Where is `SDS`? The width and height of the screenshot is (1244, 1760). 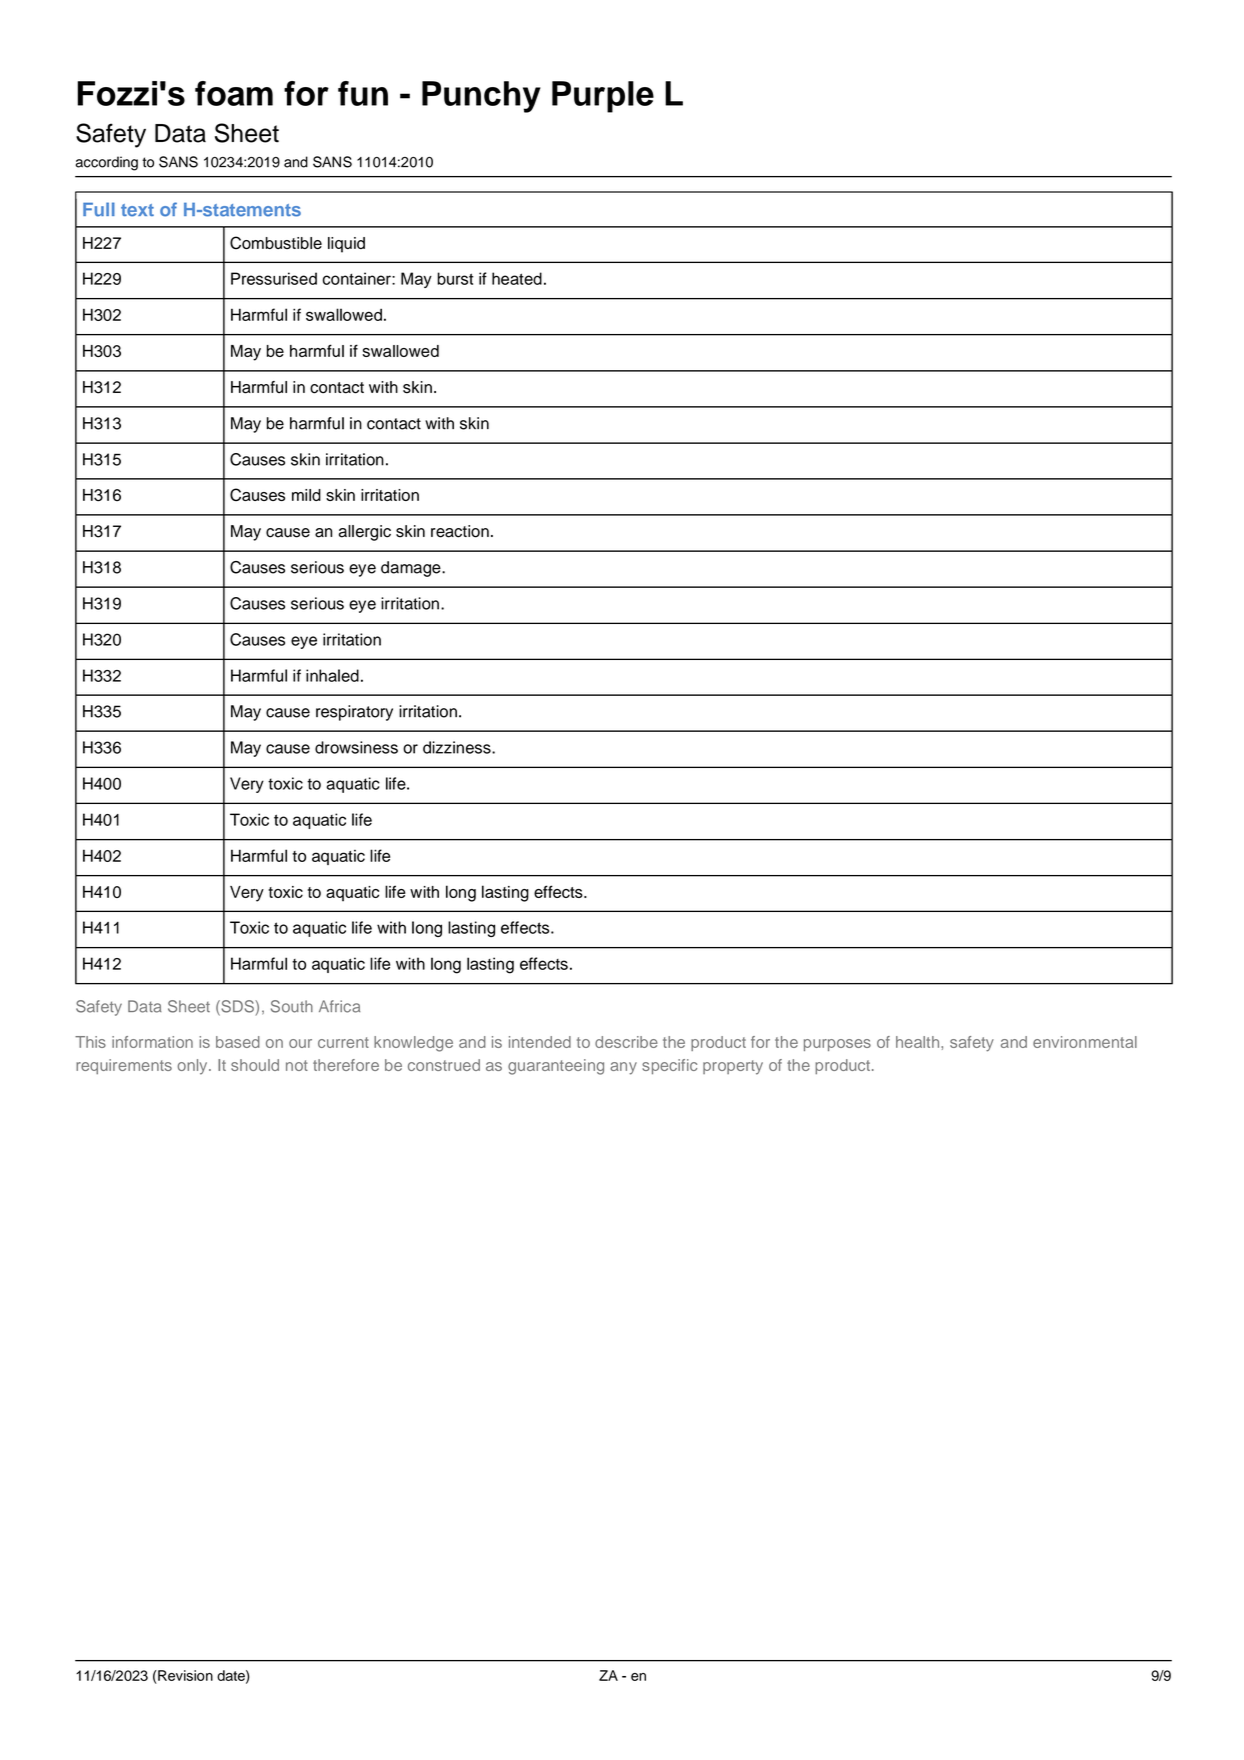
SDS is located at coordinates (237, 1007).
